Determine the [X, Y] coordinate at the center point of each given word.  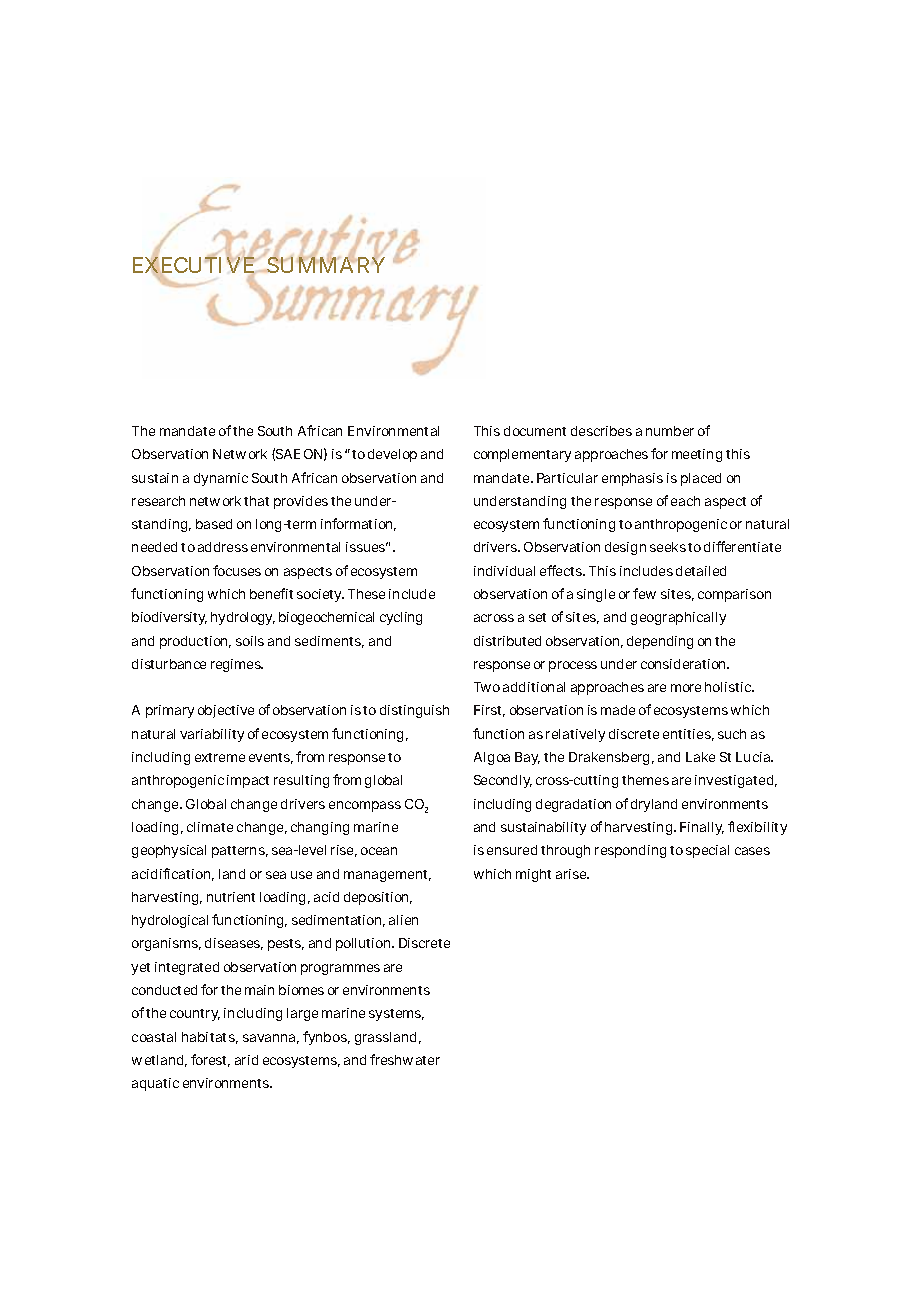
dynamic [221, 479]
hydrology [243, 618]
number [670, 431]
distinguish [414, 711]
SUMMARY [325, 264]
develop [392, 455]
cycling [401, 618]
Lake [700, 757]
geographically [678, 618]
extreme [220, 757]
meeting [697, 455]
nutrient [231, 897]
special [707, 851]
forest [210, 1060]
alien [403, 920]
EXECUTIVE [194, 265]
